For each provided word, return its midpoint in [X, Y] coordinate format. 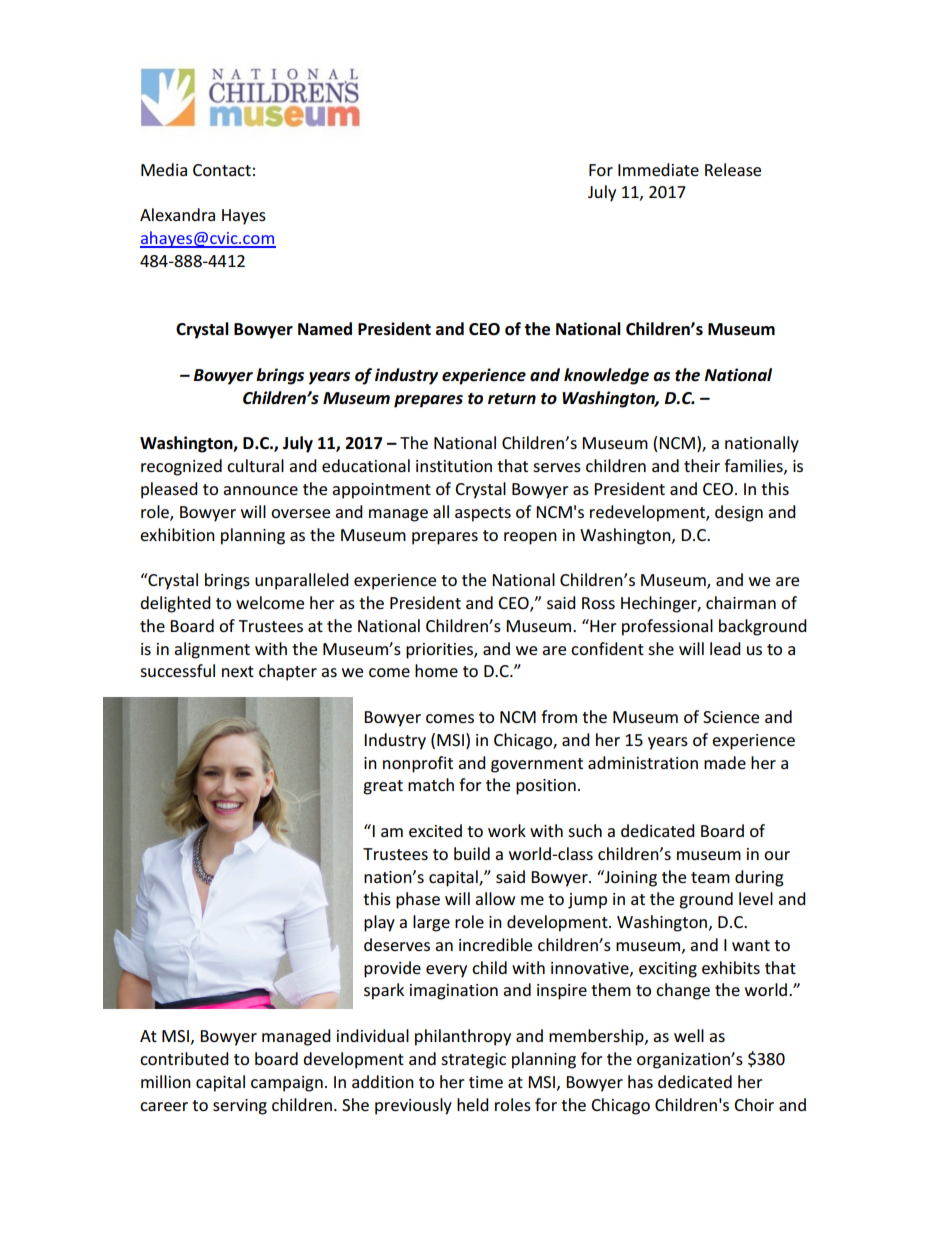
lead [725, 648]
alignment [212, 650]
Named [325, 329]
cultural [255, 465]
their [702, 465]
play [379, 923]
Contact [222, 170]
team [710, 877]
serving [240, 1107]
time [486, 1082]
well [689, 1035]
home [436, 670]
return [512, 399]
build [472, 853]
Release [733, 169]
